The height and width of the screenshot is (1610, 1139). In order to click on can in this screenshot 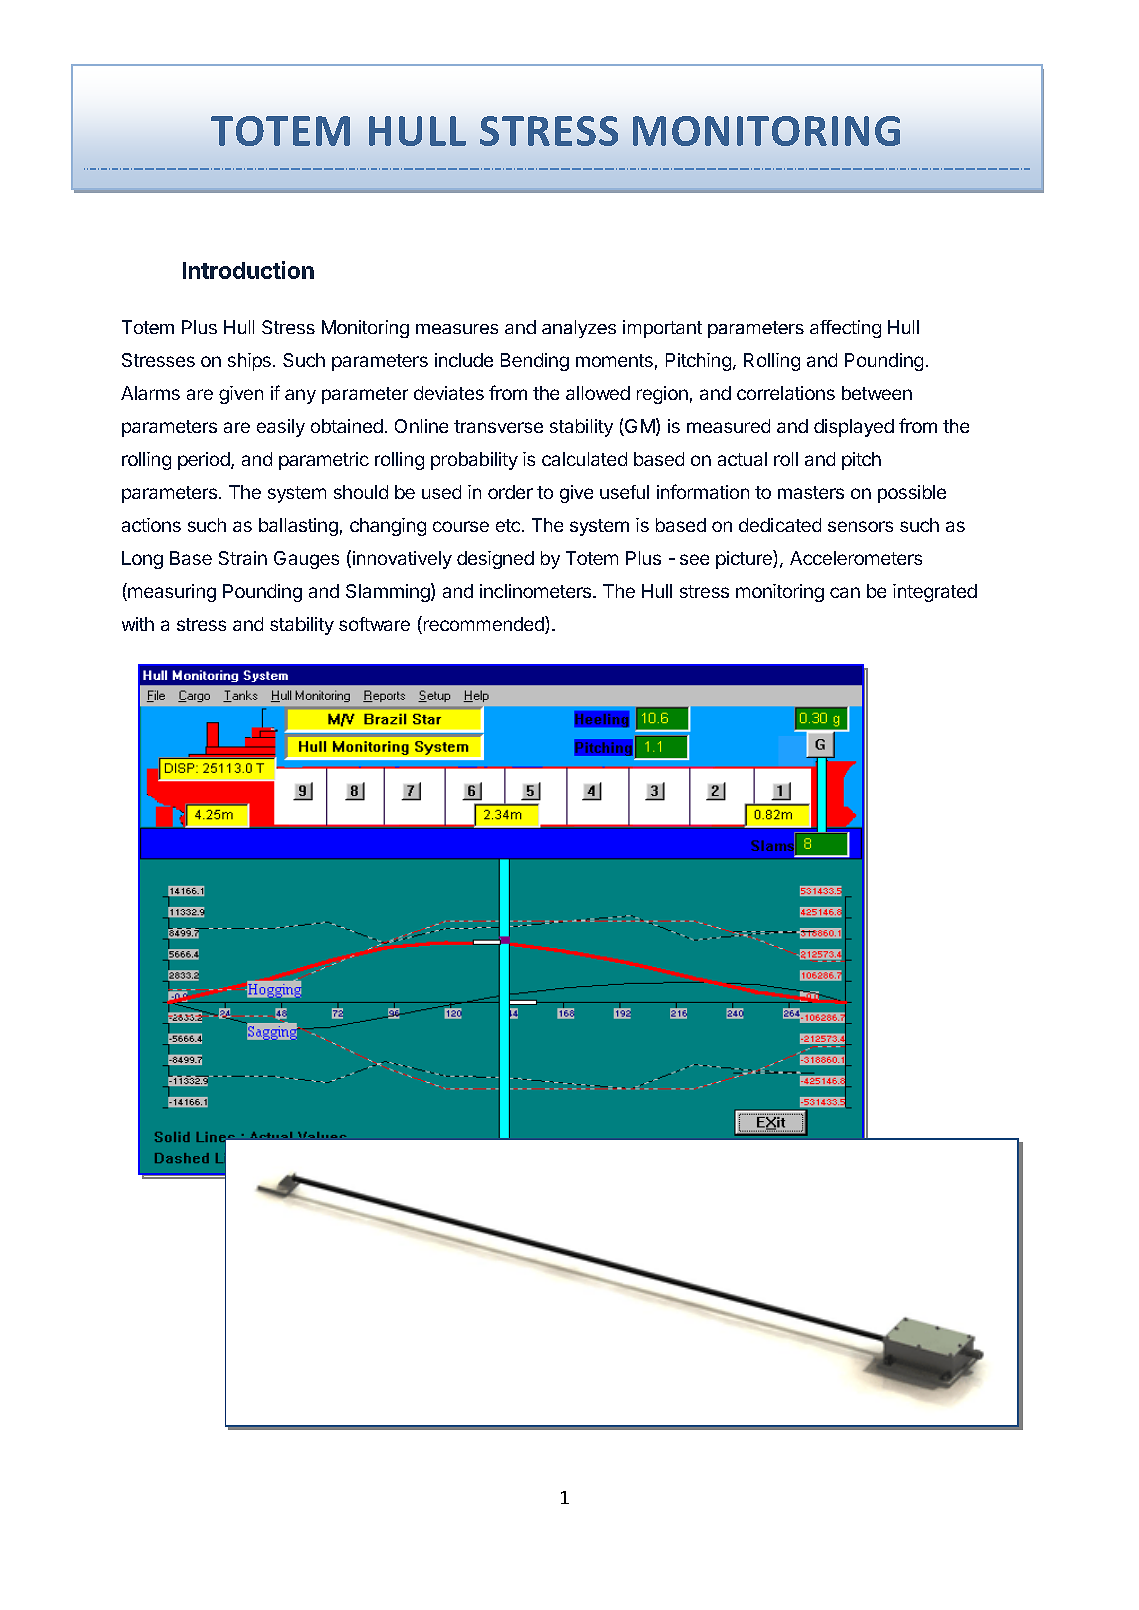, I will do `click(845, 592)`.
